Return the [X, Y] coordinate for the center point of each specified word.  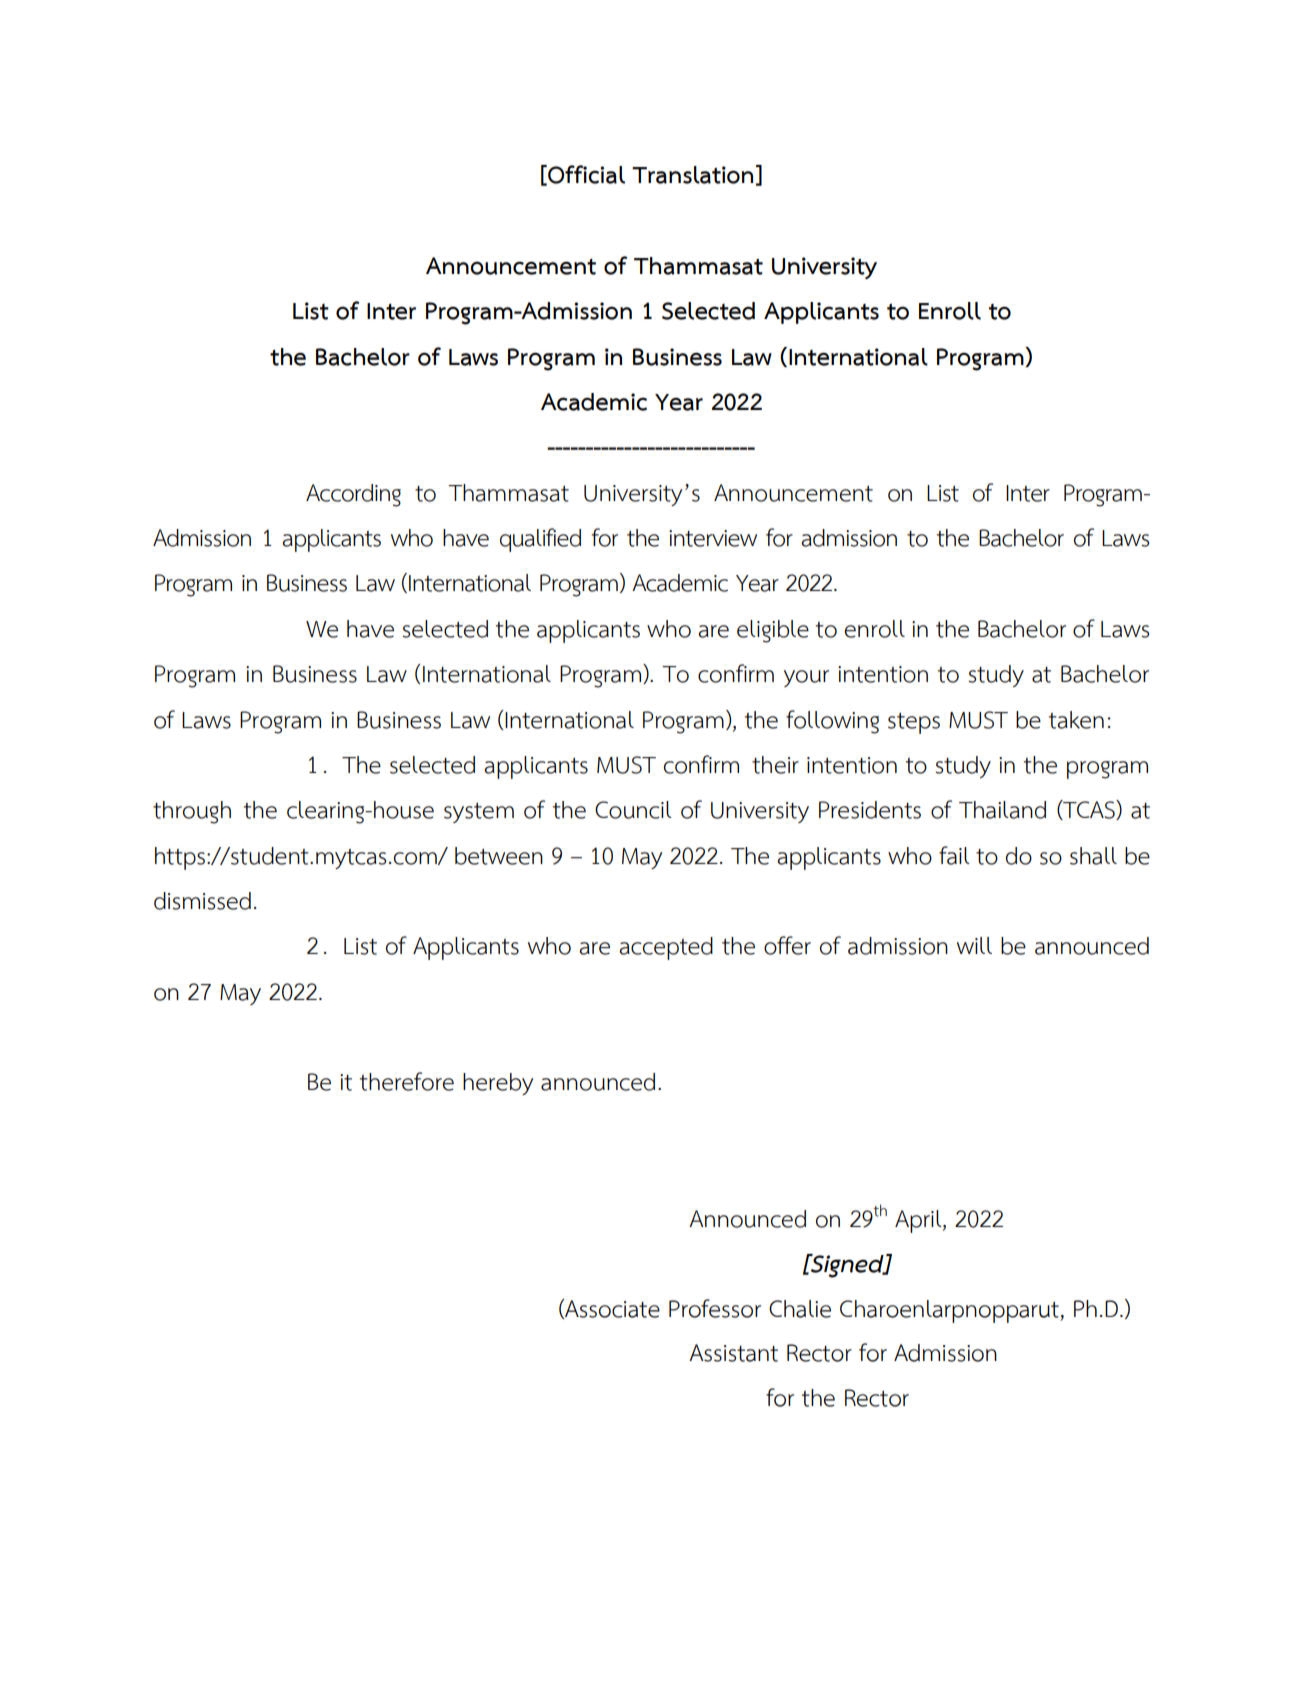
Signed [847, 1266]
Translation [692, 175]
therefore [407, 1081]
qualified [540, 540]
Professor [715, 1308]
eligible [773, 631]
